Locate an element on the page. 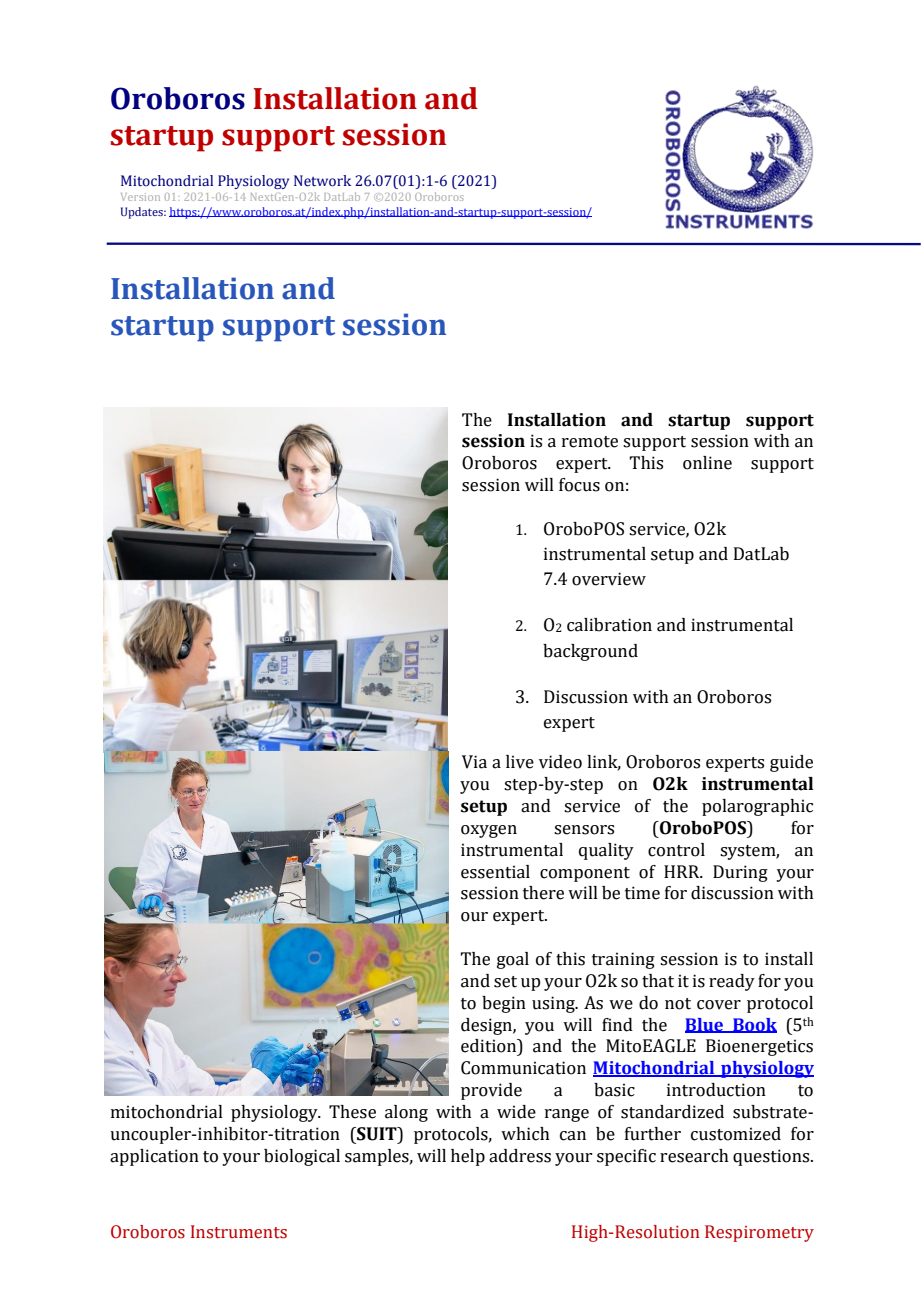  live is located at coordinates (520, 762).
